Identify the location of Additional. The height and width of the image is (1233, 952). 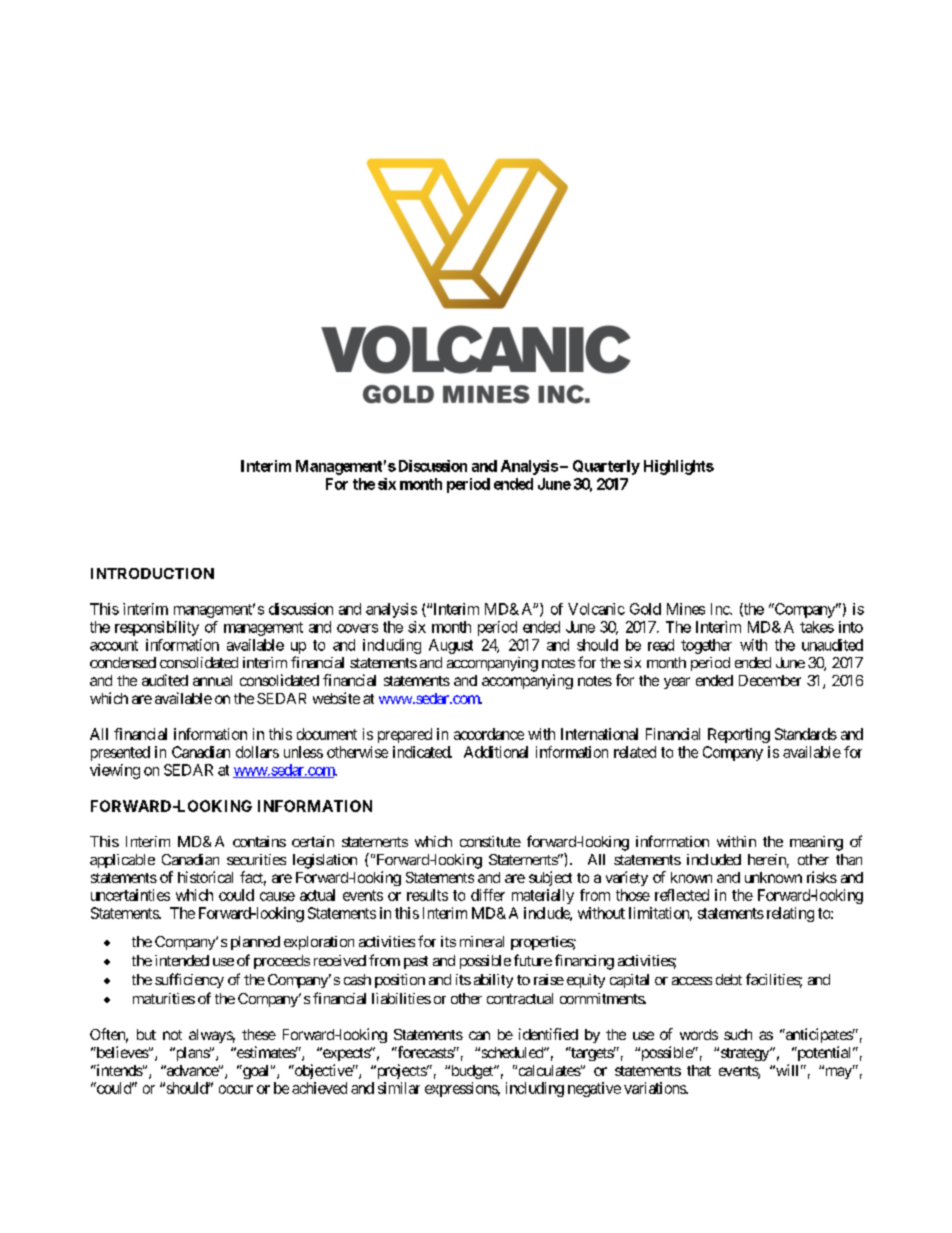
(496, 752).
